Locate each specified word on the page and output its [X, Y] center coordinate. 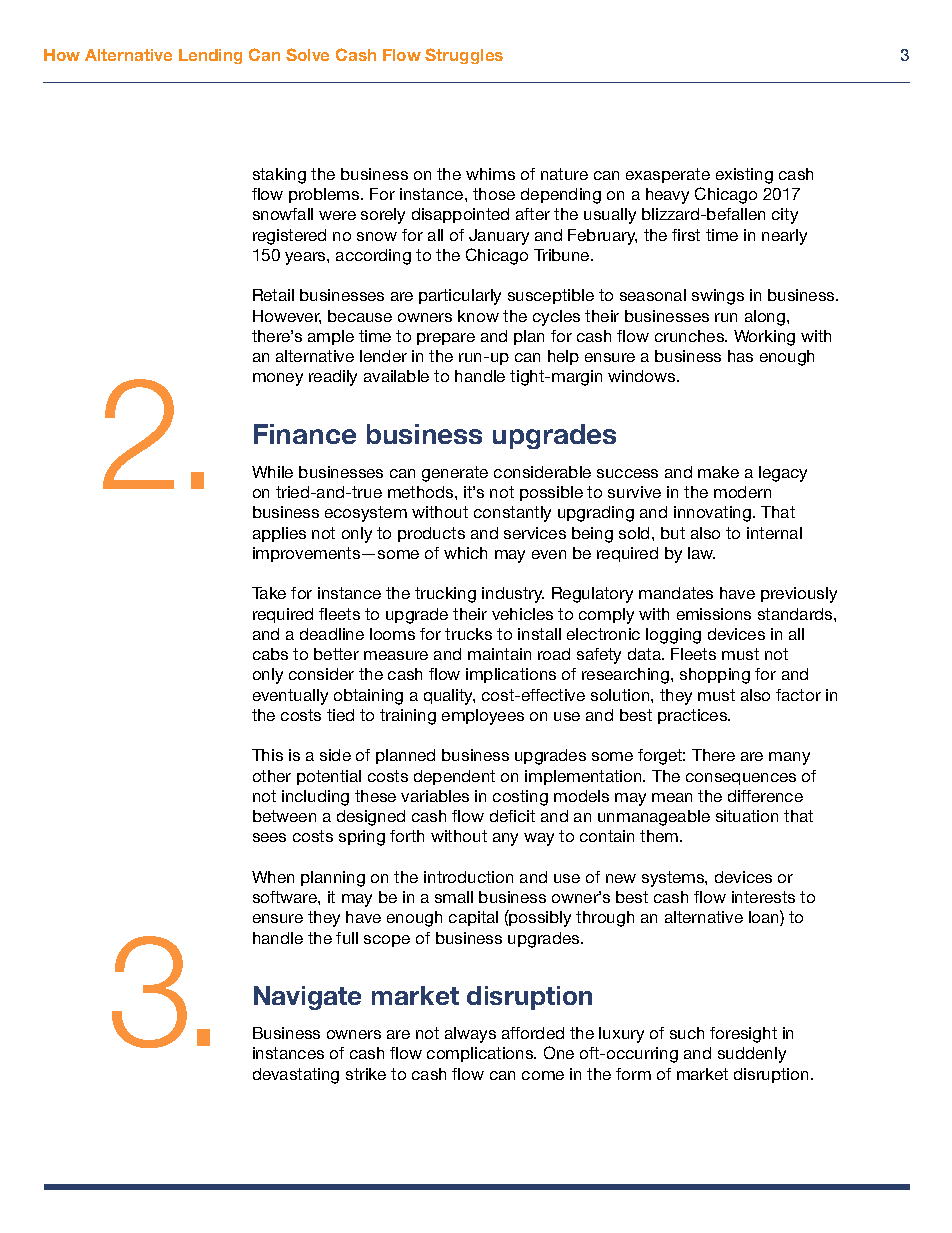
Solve [307, 54]
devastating [296, 1076]
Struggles [464, 56]
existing [744, 176]
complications [481, 1054]
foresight [743, 1035]
